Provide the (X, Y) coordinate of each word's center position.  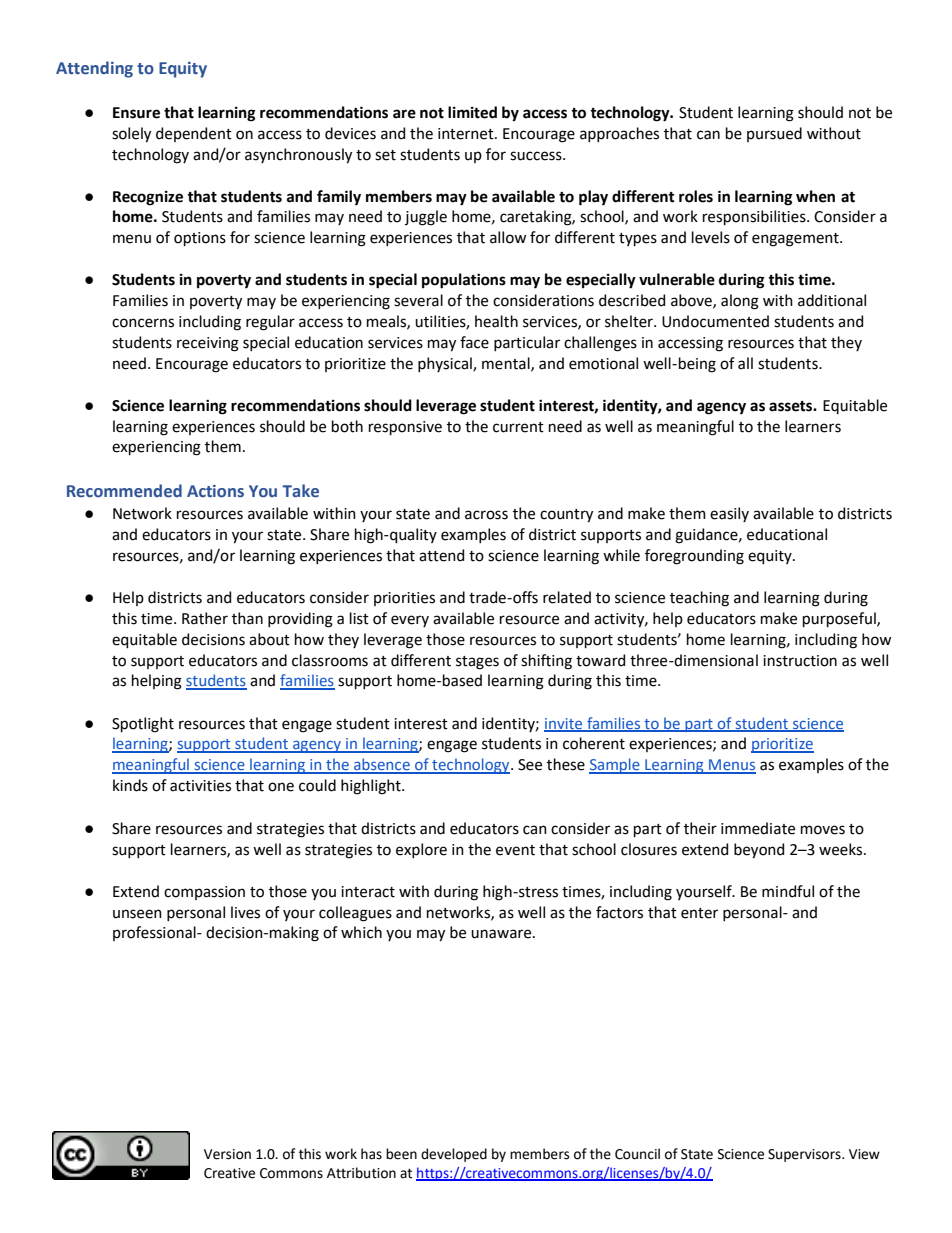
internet (467, 134)
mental (507, 364)
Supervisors (805, 1155)
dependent (194, 134)
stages (477, 663)
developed (454, 1155)
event (515, 850)
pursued (774, 134)
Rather (205, 618)
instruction (800, 661)
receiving (208, 344)
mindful (788, 891)
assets (791, 406)
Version (227, 1154)
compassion (204, 893)
